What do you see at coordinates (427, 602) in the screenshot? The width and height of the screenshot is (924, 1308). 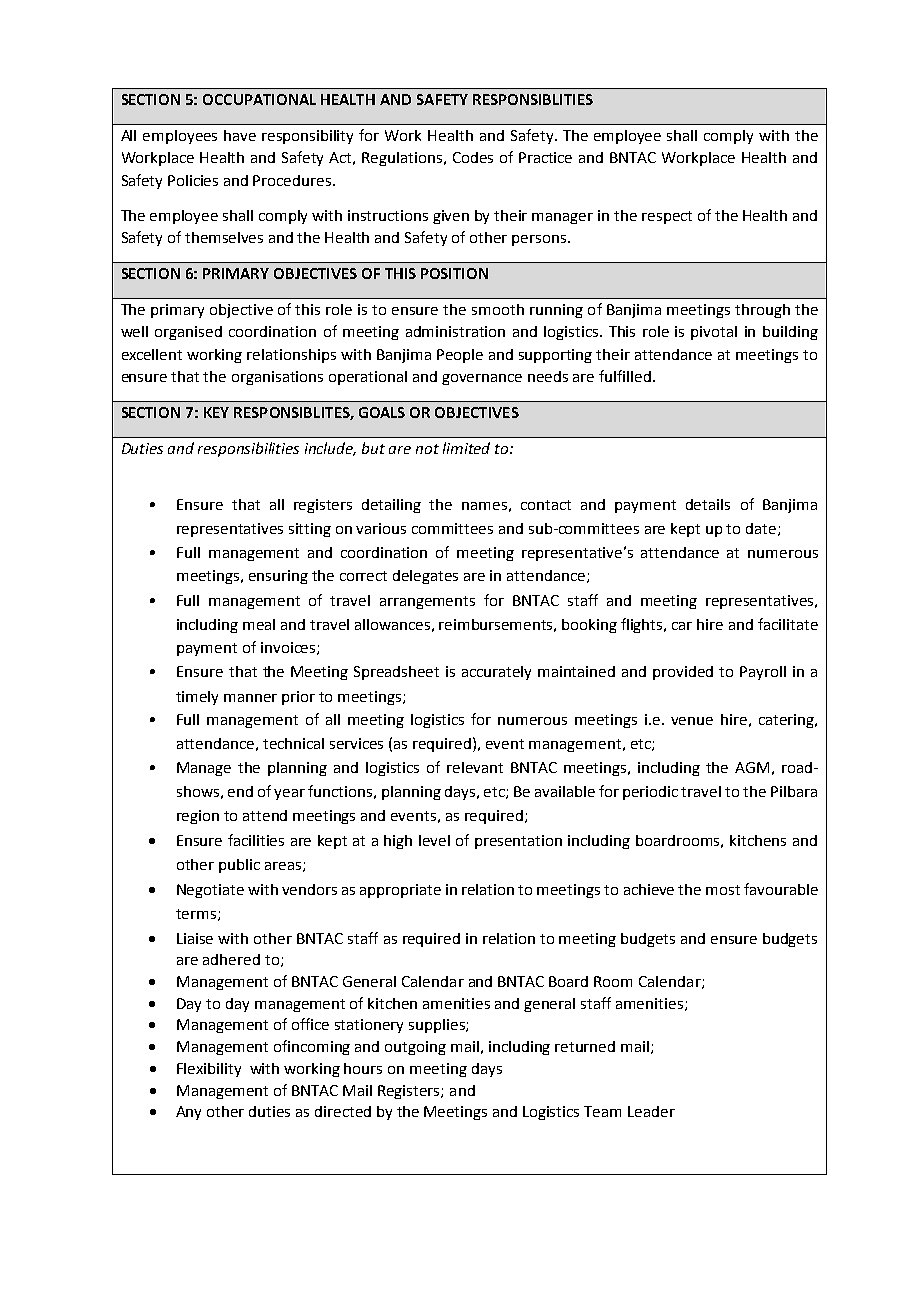 I see `arrangements` at bounding box center [427, 602].
